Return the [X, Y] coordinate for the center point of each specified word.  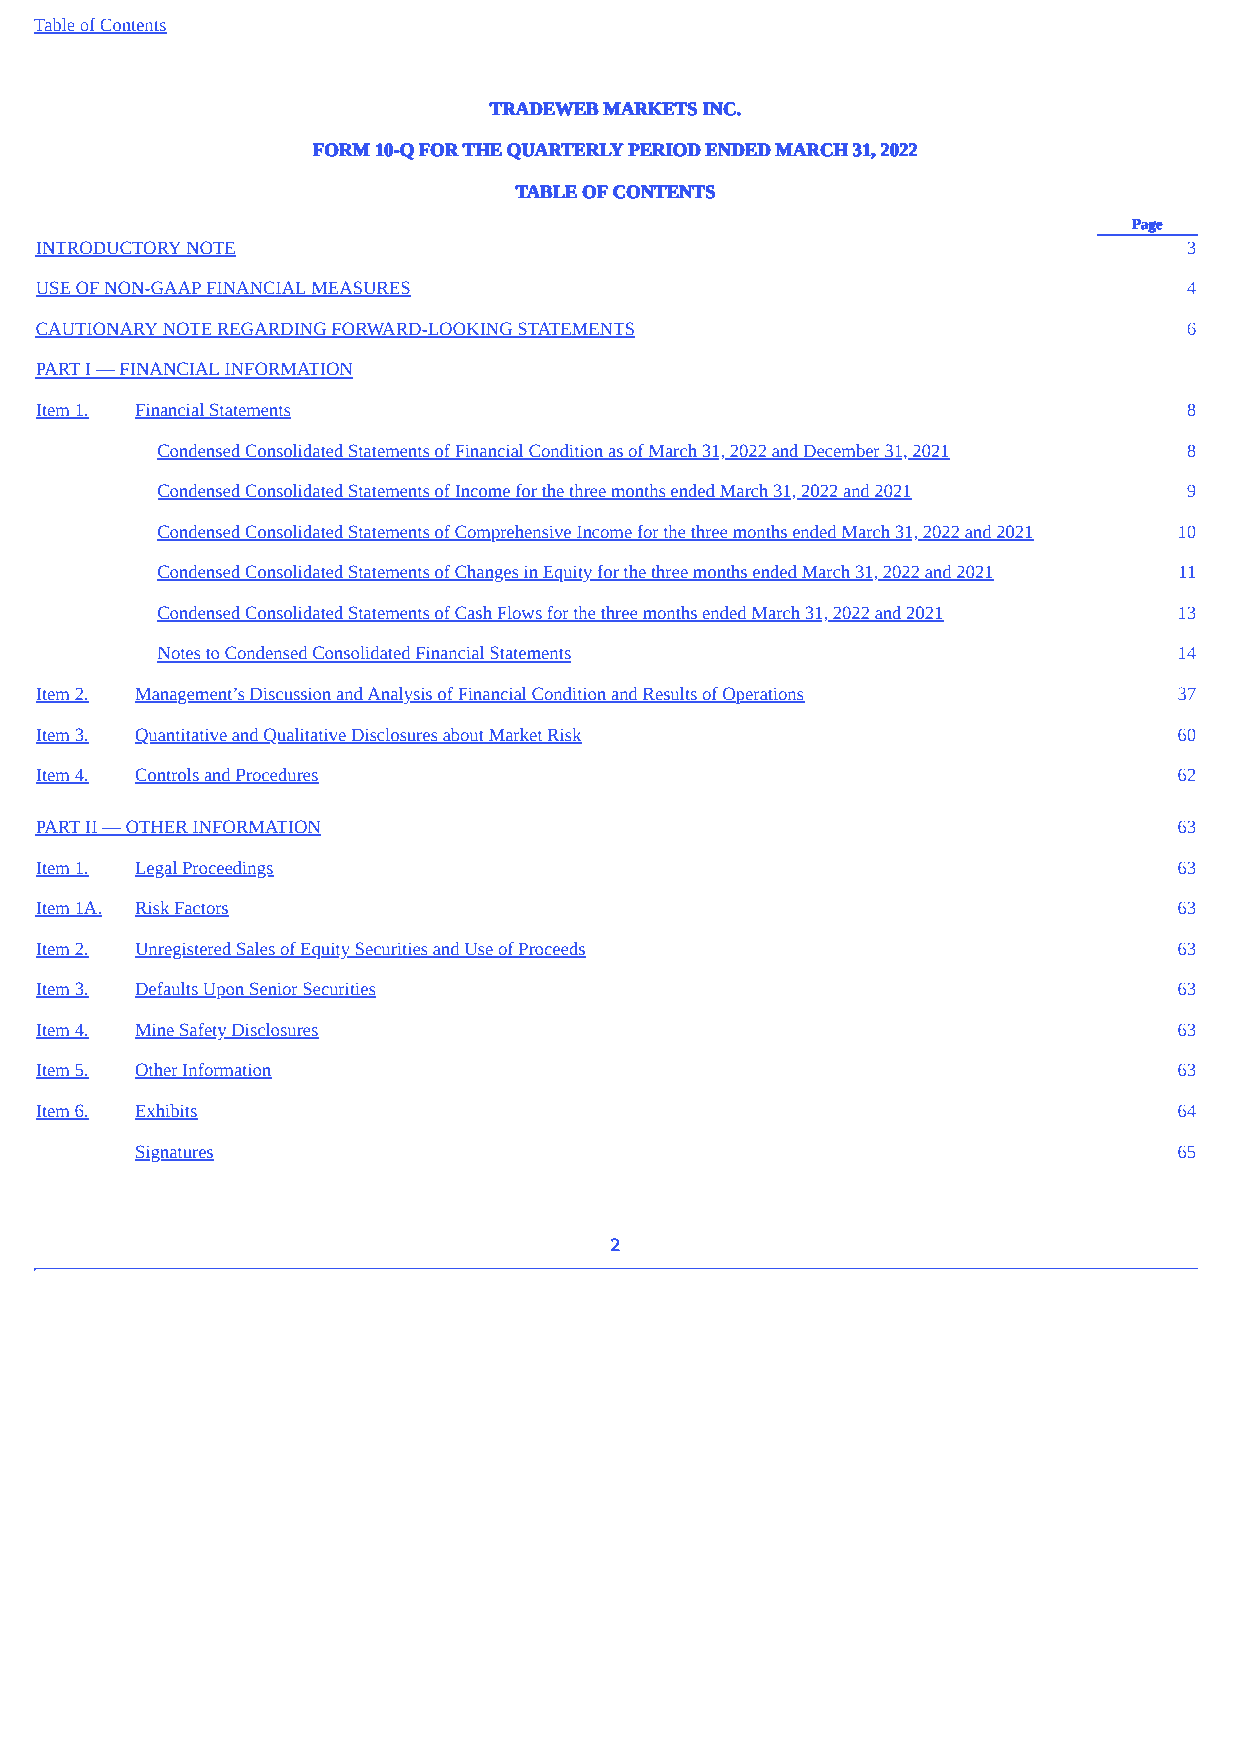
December [841, 451]
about [463, 735]
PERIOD [664, 150]
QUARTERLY [565, 151]
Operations [763, 695]
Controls [168, 776]
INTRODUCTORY [109, 248]
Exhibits [166, 1112]
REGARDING [272, 330]
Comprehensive [513, 533]
